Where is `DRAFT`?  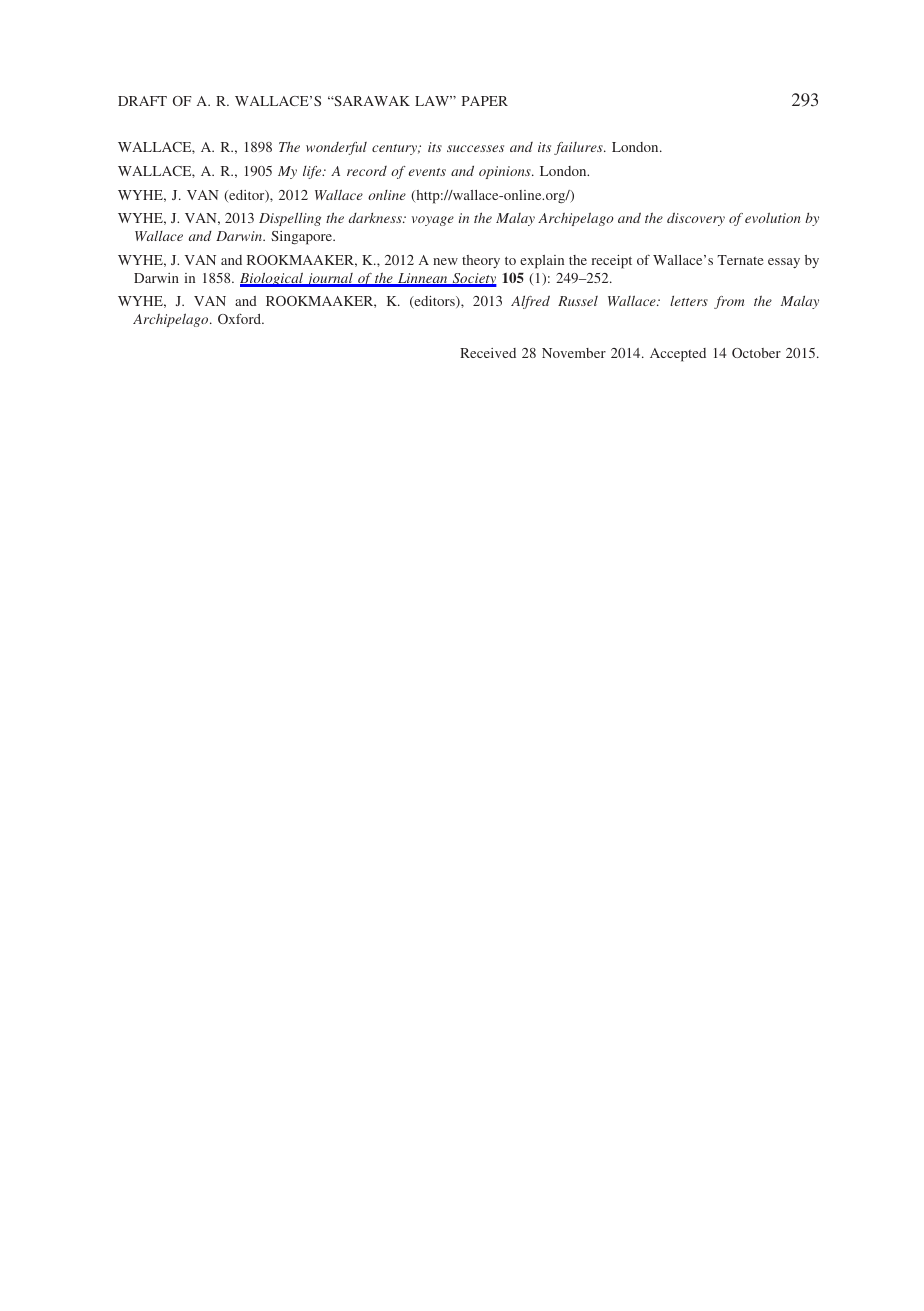 DRAFT is located at coordinates (142, 101).
